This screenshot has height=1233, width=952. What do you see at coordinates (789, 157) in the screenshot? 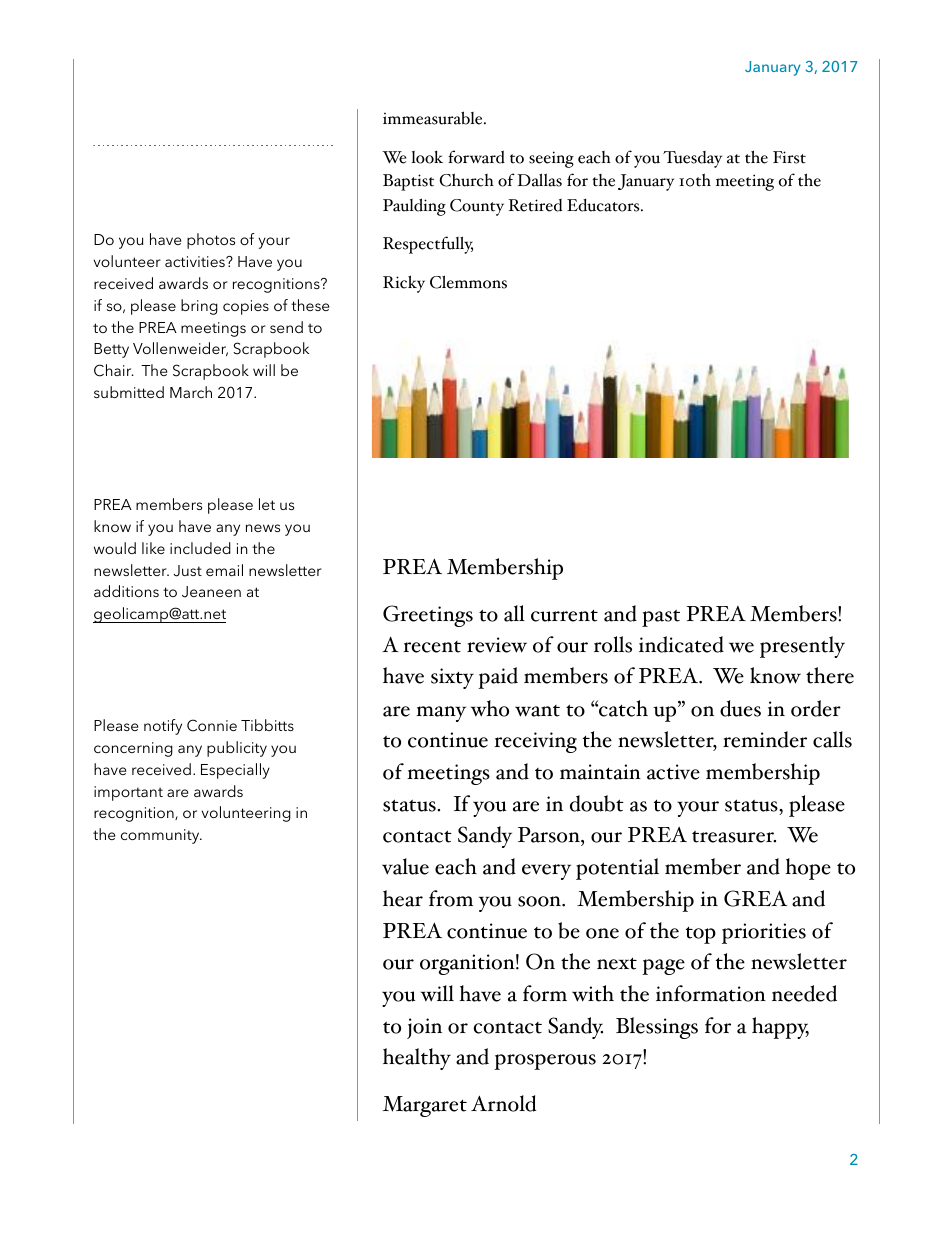
I see `First` at bounding box center [789, 157].
